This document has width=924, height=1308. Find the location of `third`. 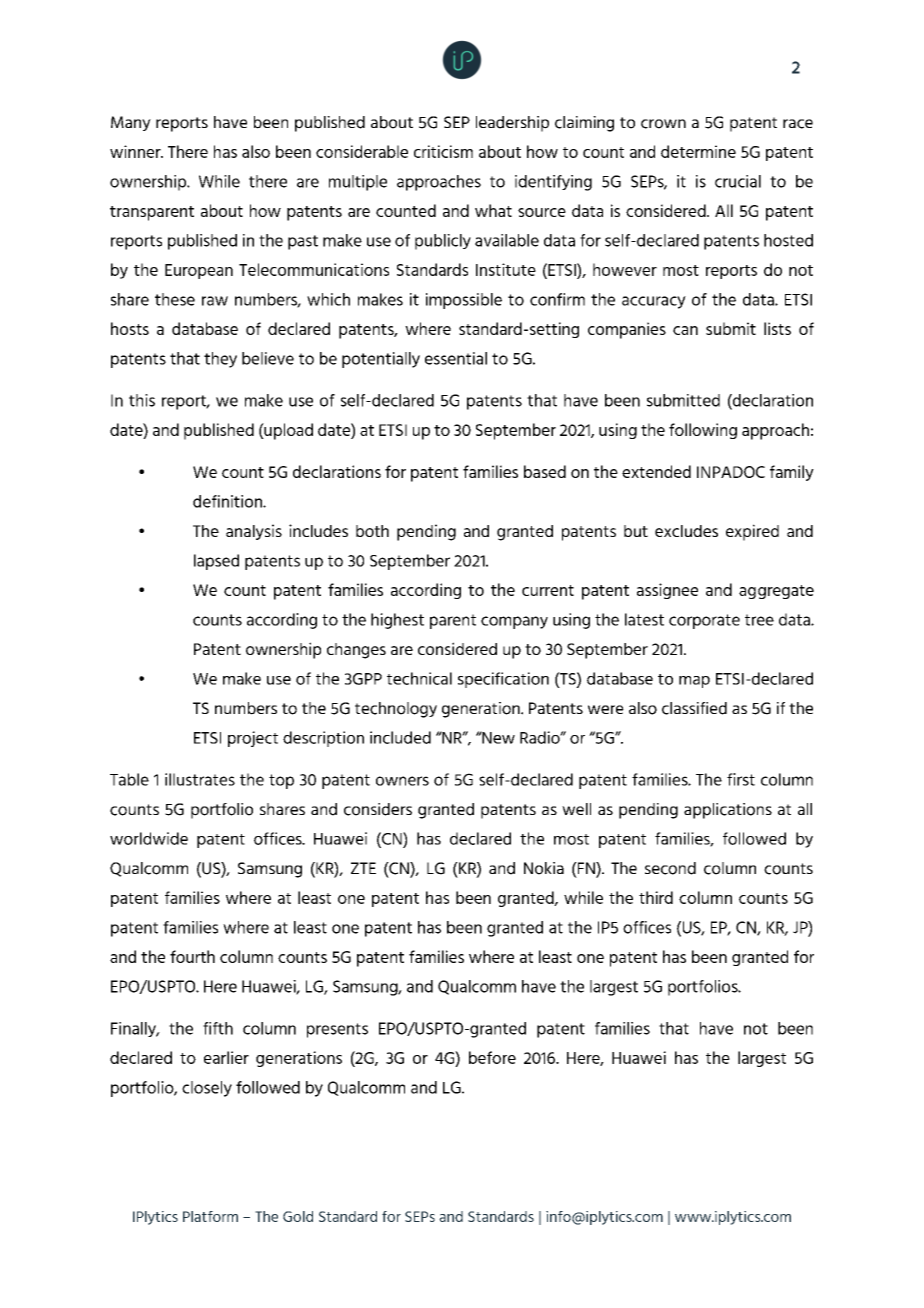

third is located at coordinates (656, 897).
